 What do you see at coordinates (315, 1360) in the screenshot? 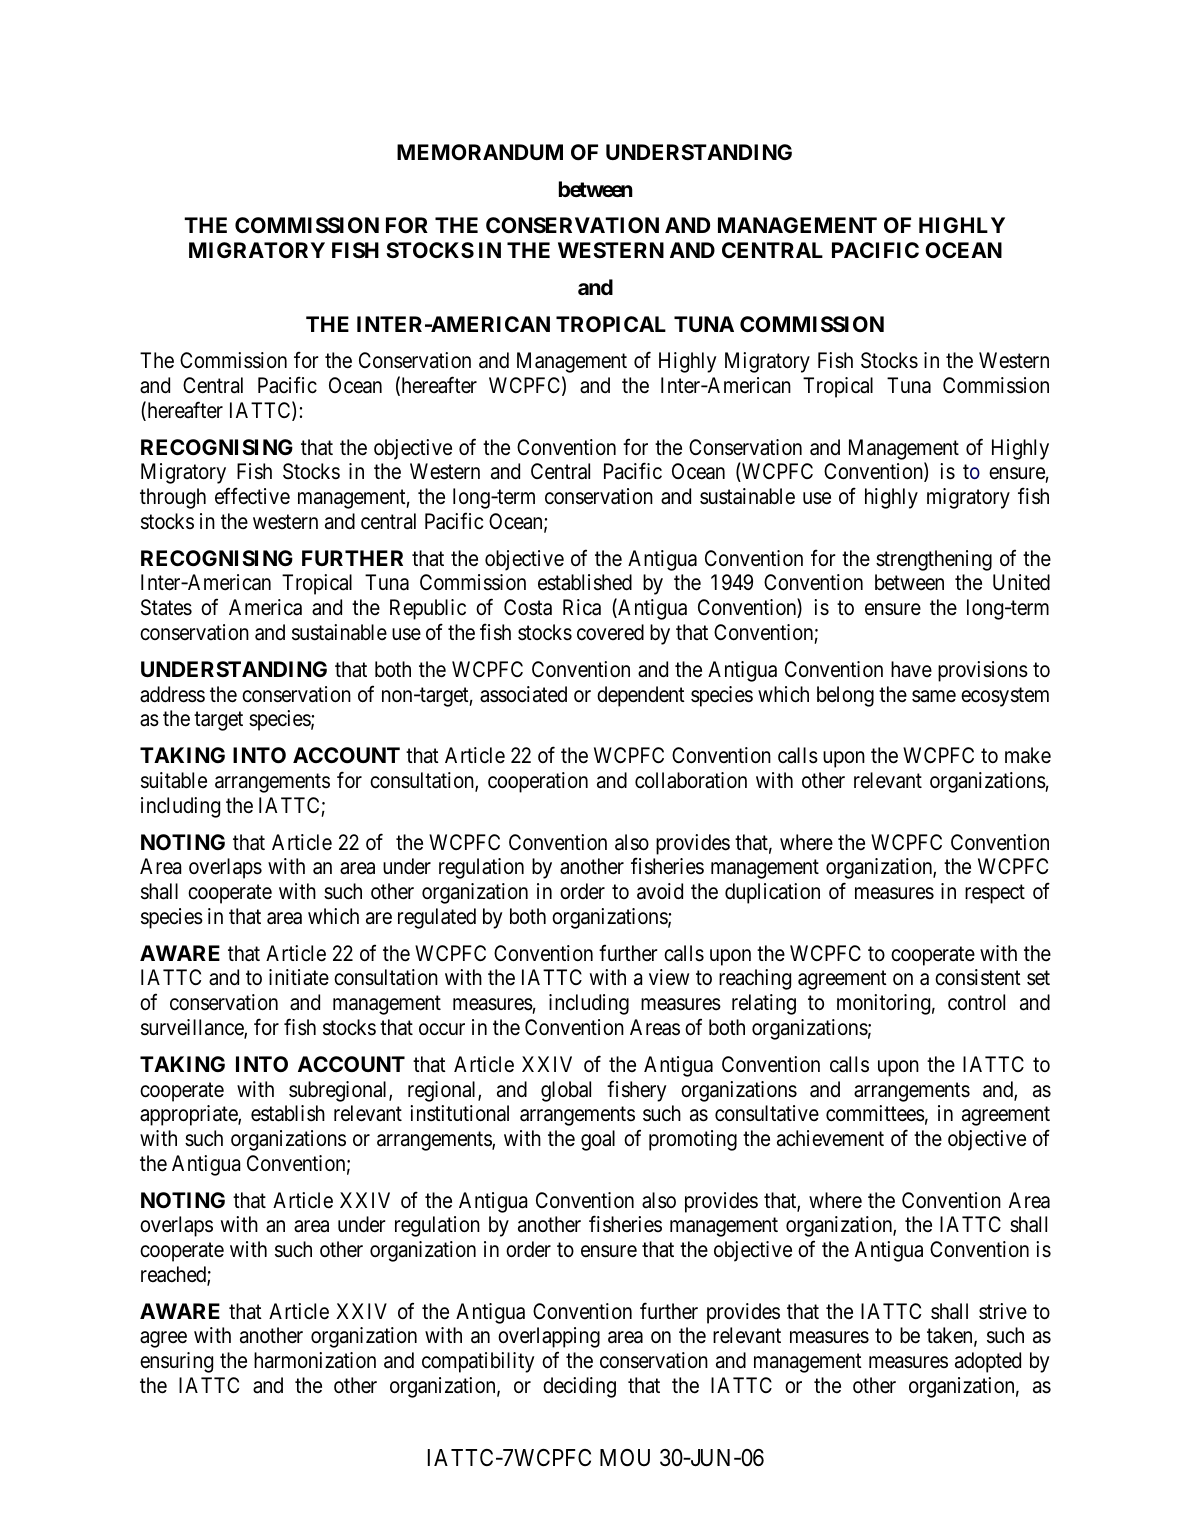
I see `harmonization` at bounding box center [315, 1360].
